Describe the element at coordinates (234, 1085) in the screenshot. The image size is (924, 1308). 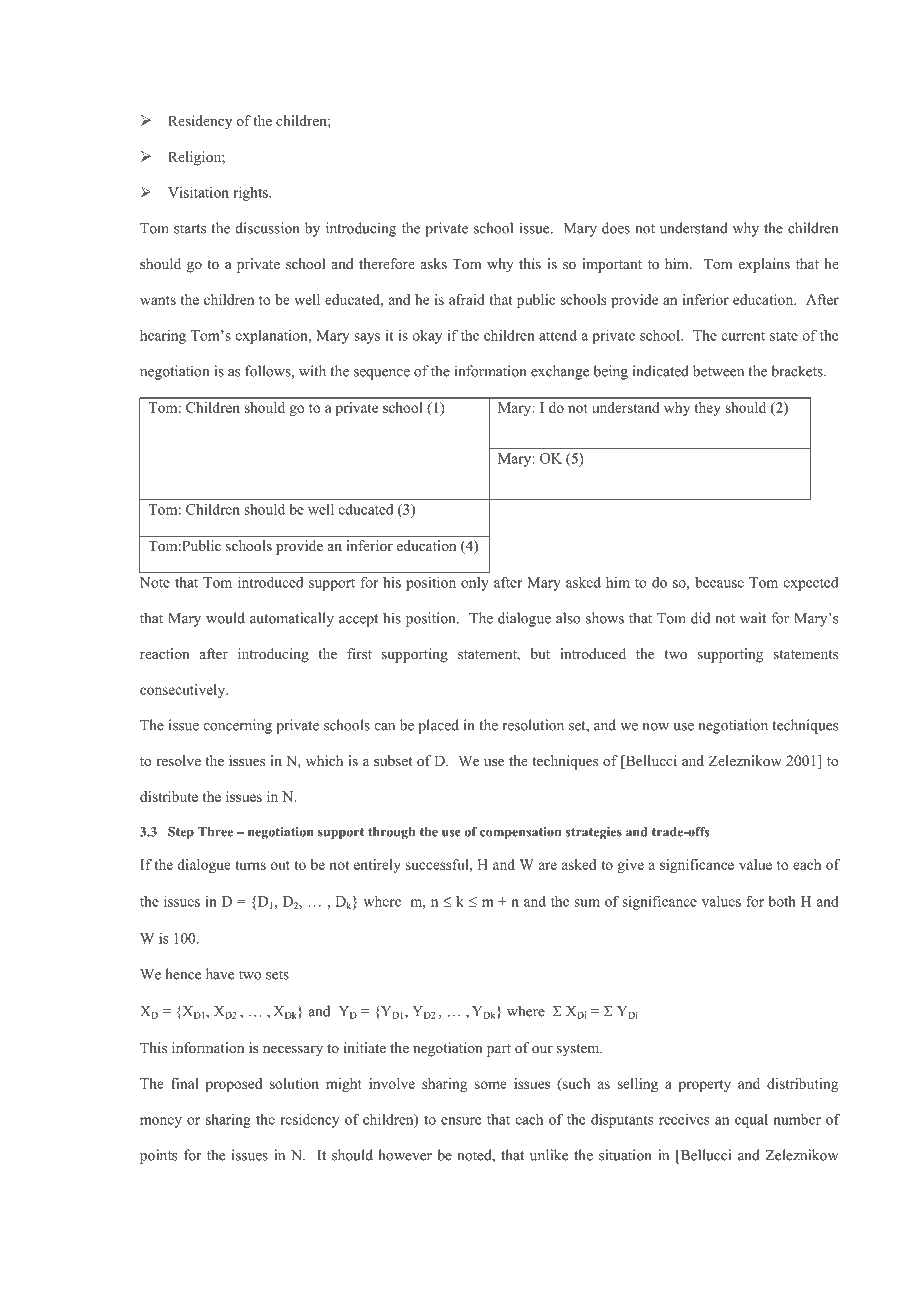
I see `proposed` at that location.
